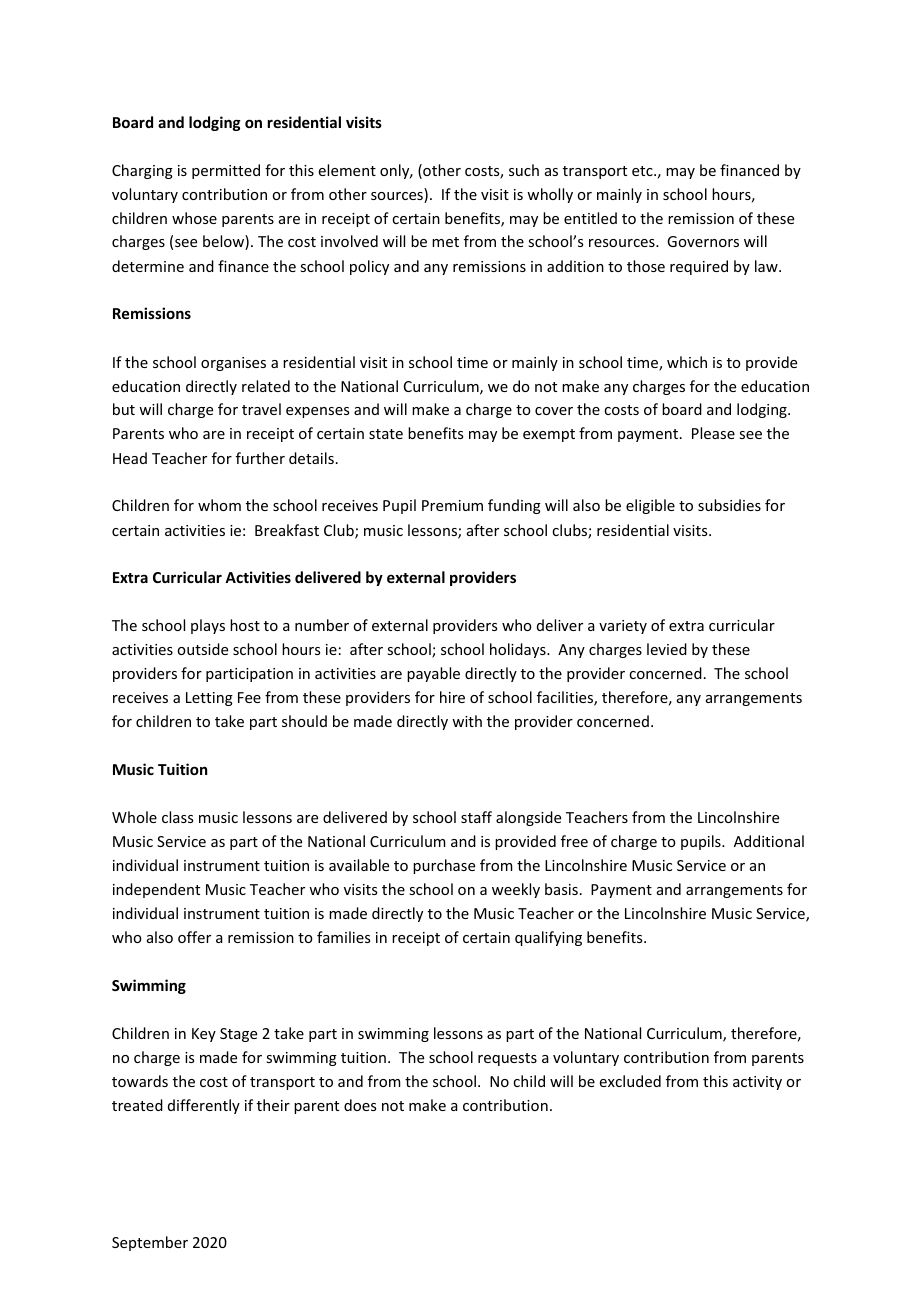 This page has width=924, height=1308. I want to click on Letting, so click(209, 699).
